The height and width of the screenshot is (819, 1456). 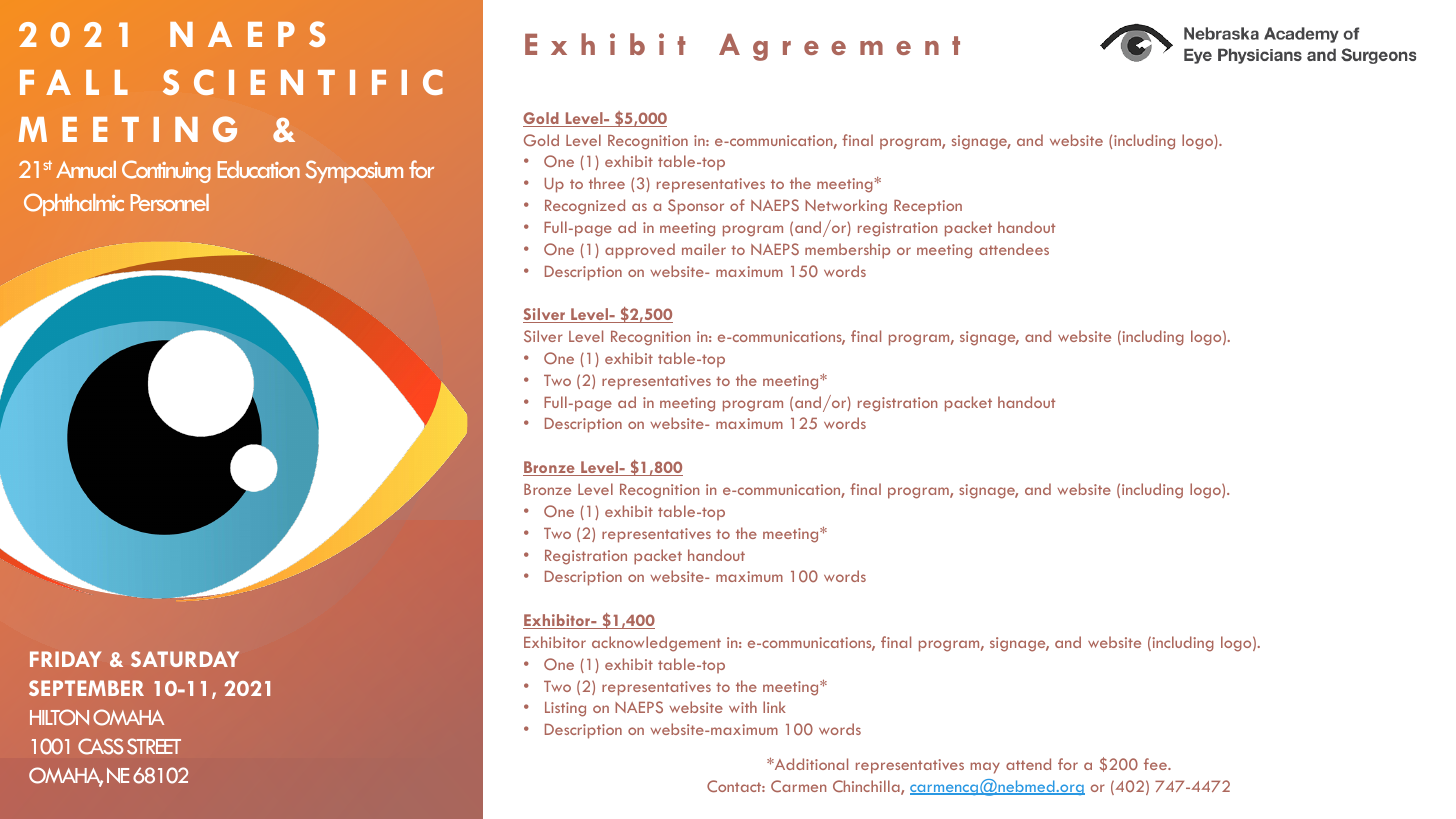 I want to click on STREET, so click(x=154, y=746).
